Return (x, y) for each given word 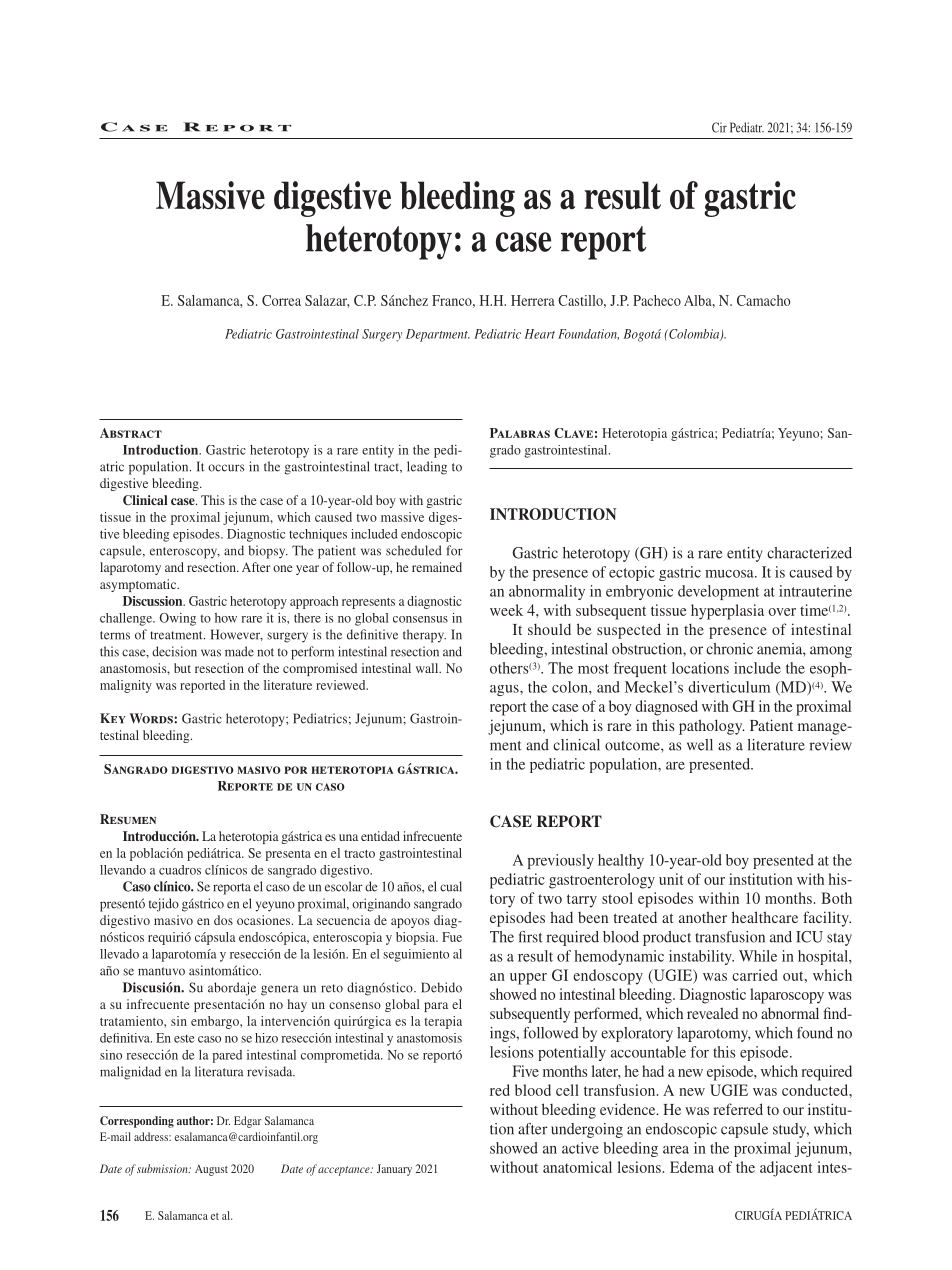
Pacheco (657, 300)
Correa (281, 300)
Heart (540, 334)
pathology (712, 727)
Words (152, 718)
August (211, 1170)
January (394, 1170)
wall (428, 668)
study (791, 1130)
